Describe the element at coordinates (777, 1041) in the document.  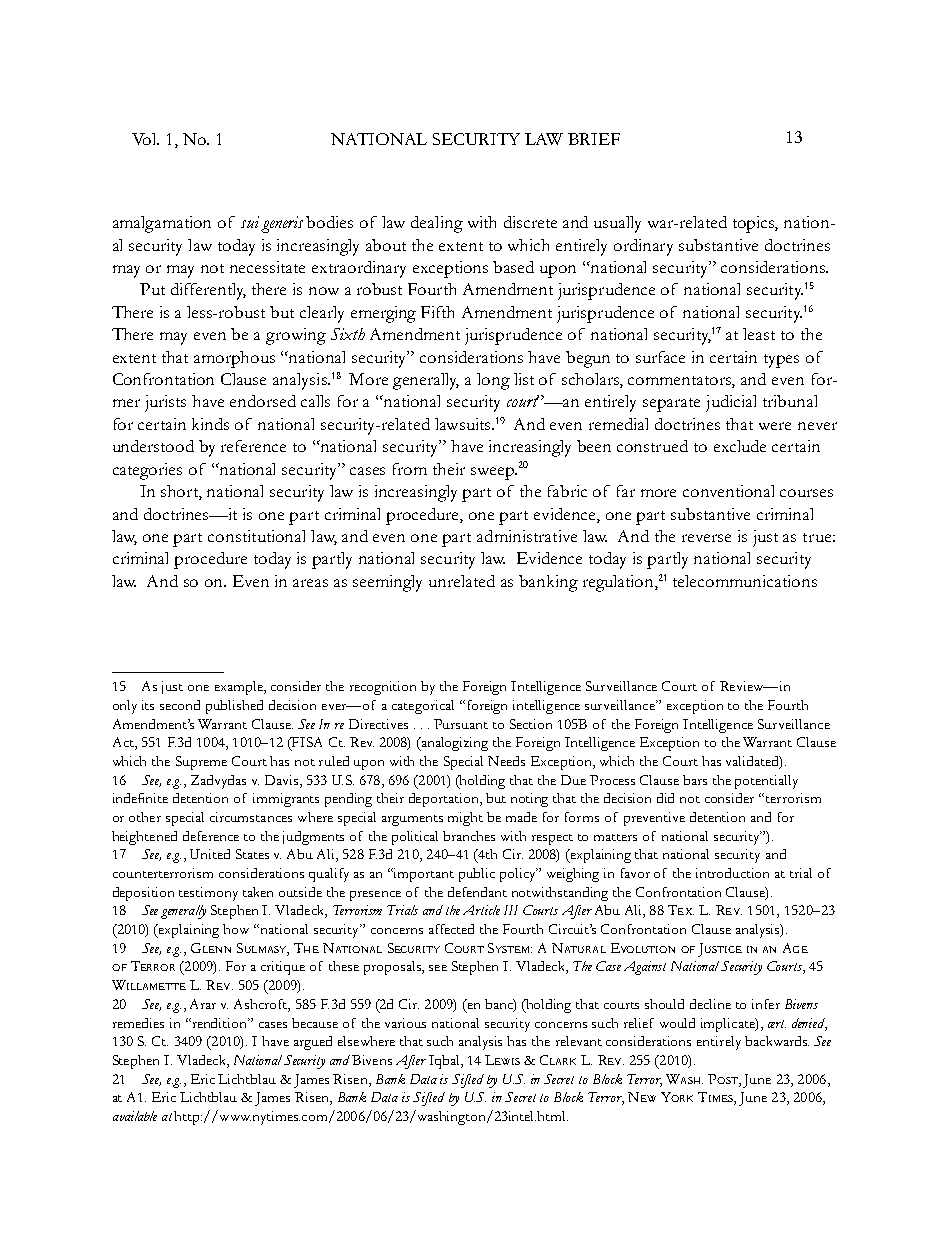
I see `backwards` at that location.
